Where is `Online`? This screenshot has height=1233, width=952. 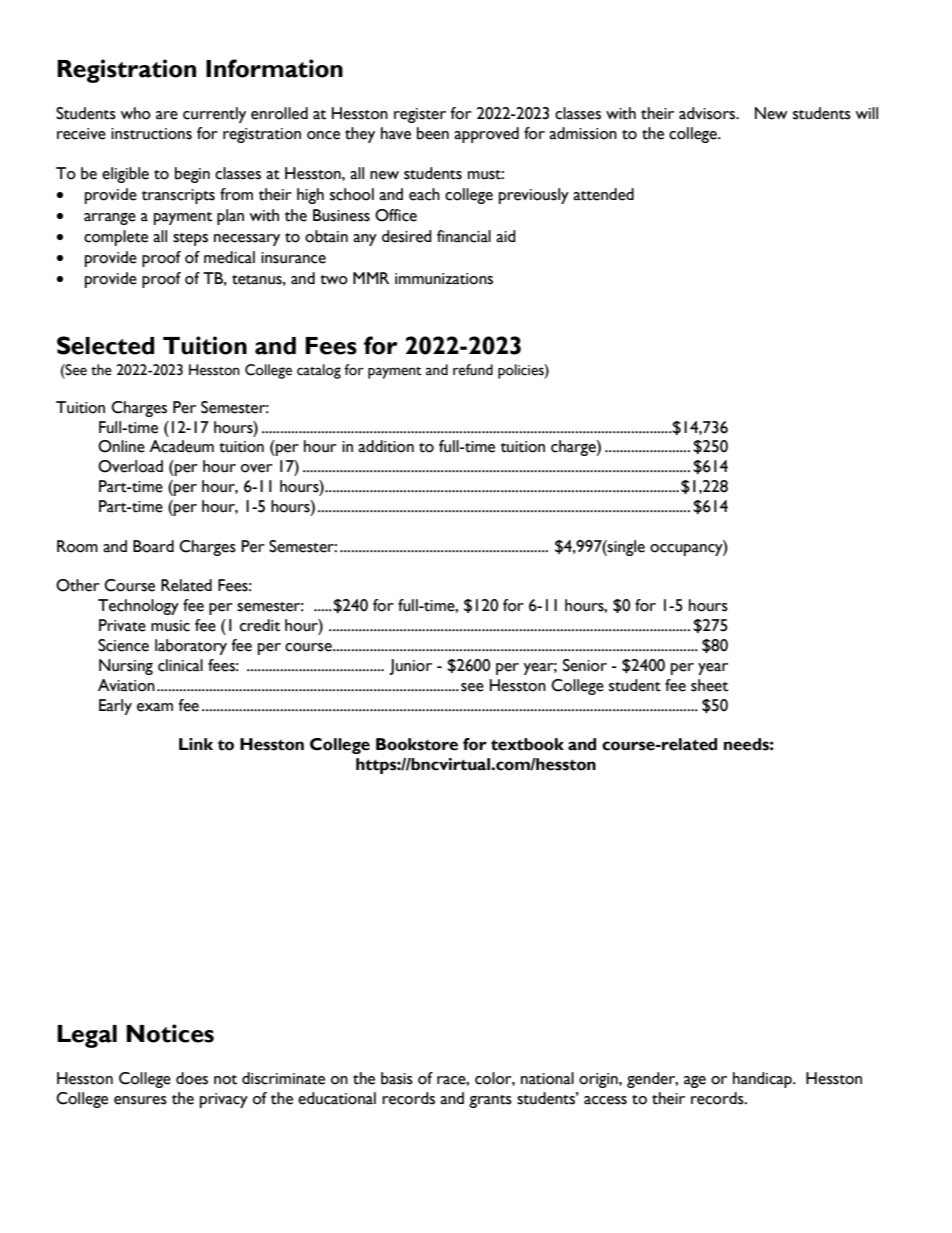
Online is located at coordinates (121, 446).
